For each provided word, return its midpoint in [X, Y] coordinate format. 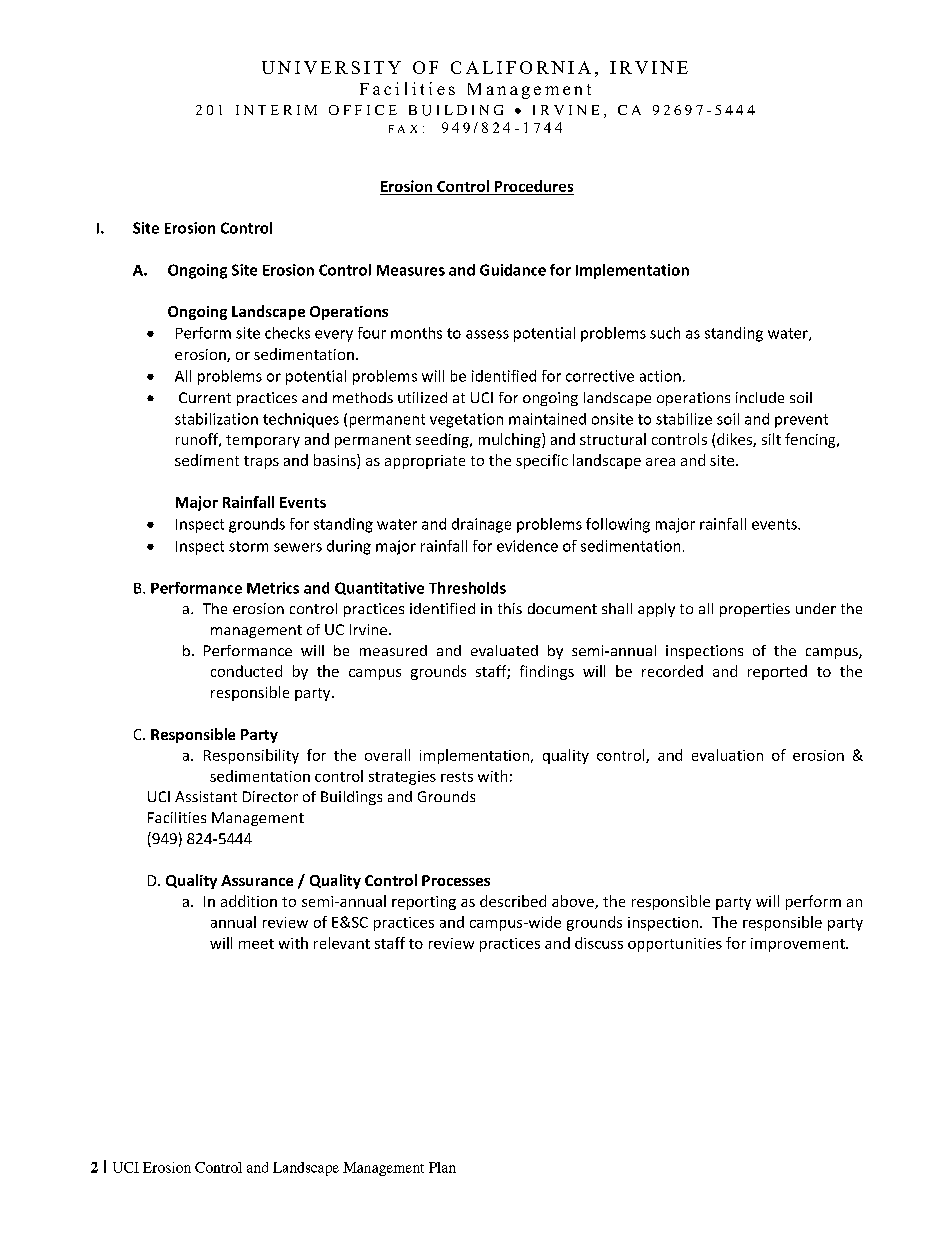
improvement [799, 945]
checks [287, 333]
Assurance [257, 880]
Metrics [273, 588]
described [513, 901]
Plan [442, 1167]
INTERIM [276, 110]
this [510, 608]
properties [755, 610]
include [760, 397]
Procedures [534, 186]
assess [487, 334]
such [665, 333]
